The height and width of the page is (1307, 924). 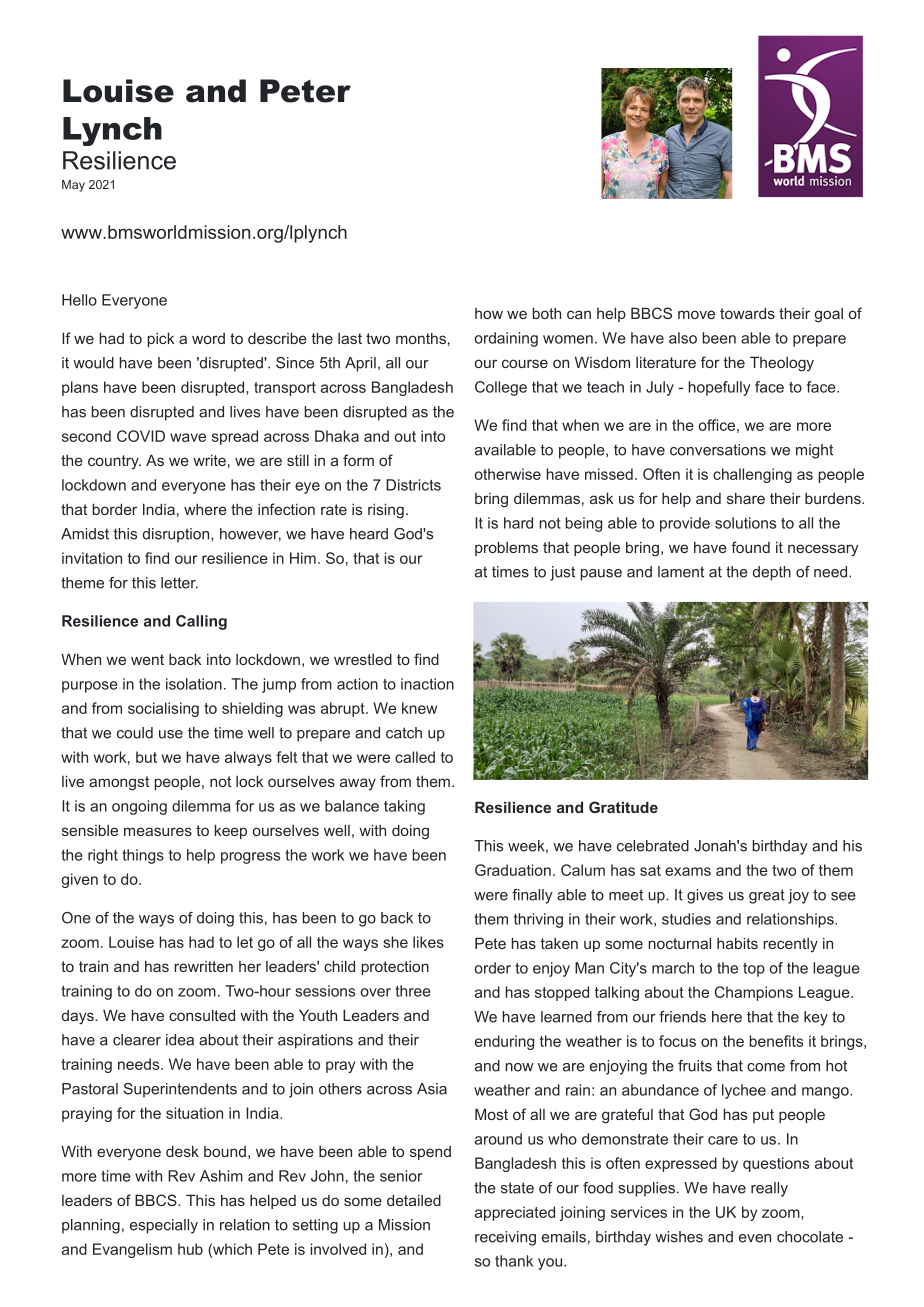 I want to click on Districts, so click(x=413, y=485).
